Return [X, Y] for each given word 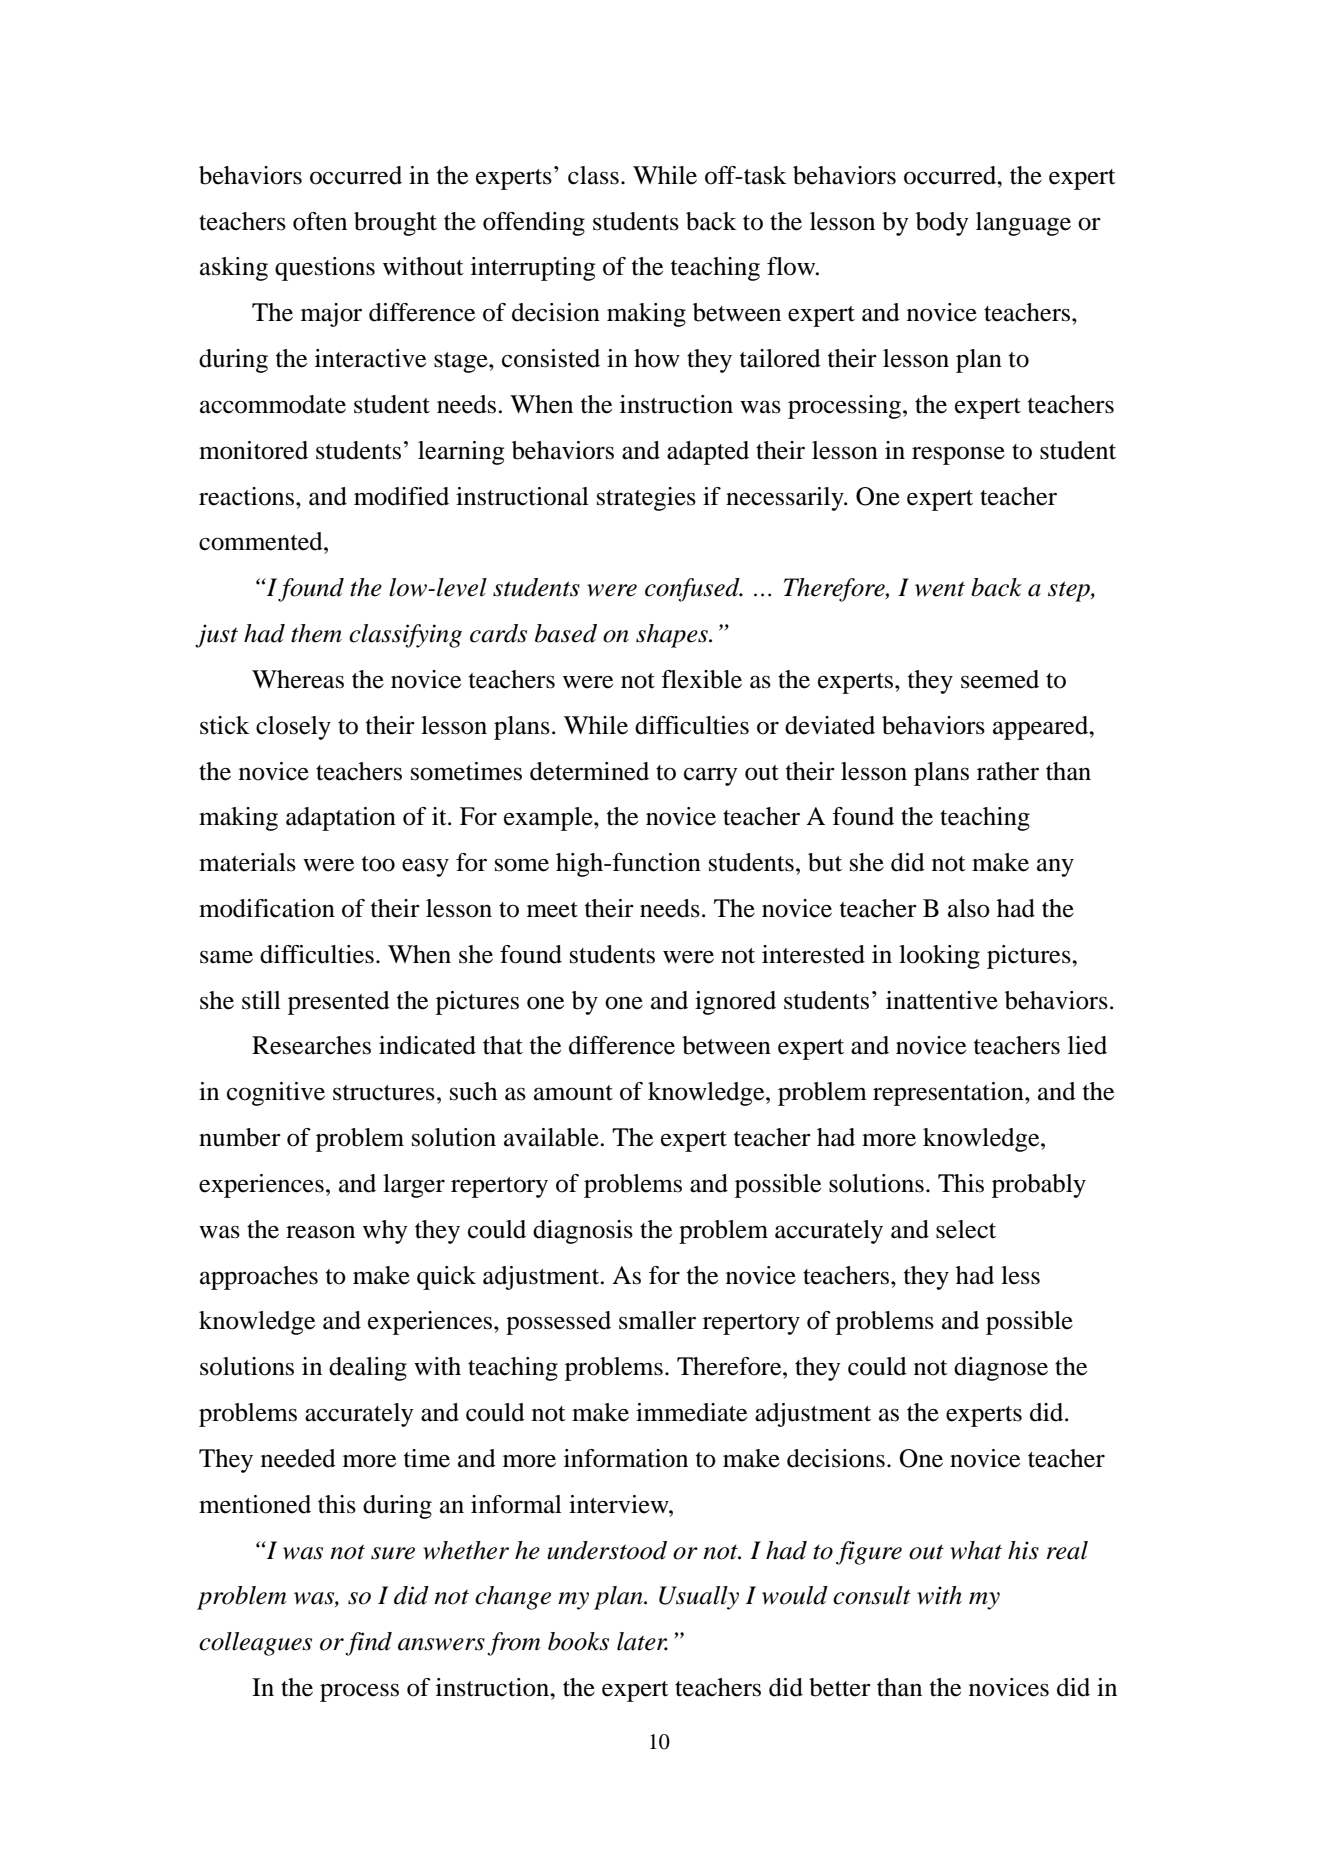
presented [339, 1003]
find [368, 1644]
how [657, 358]
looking [939, 957]
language [1023, 224]
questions [325, 269]
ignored [735, 1003]
